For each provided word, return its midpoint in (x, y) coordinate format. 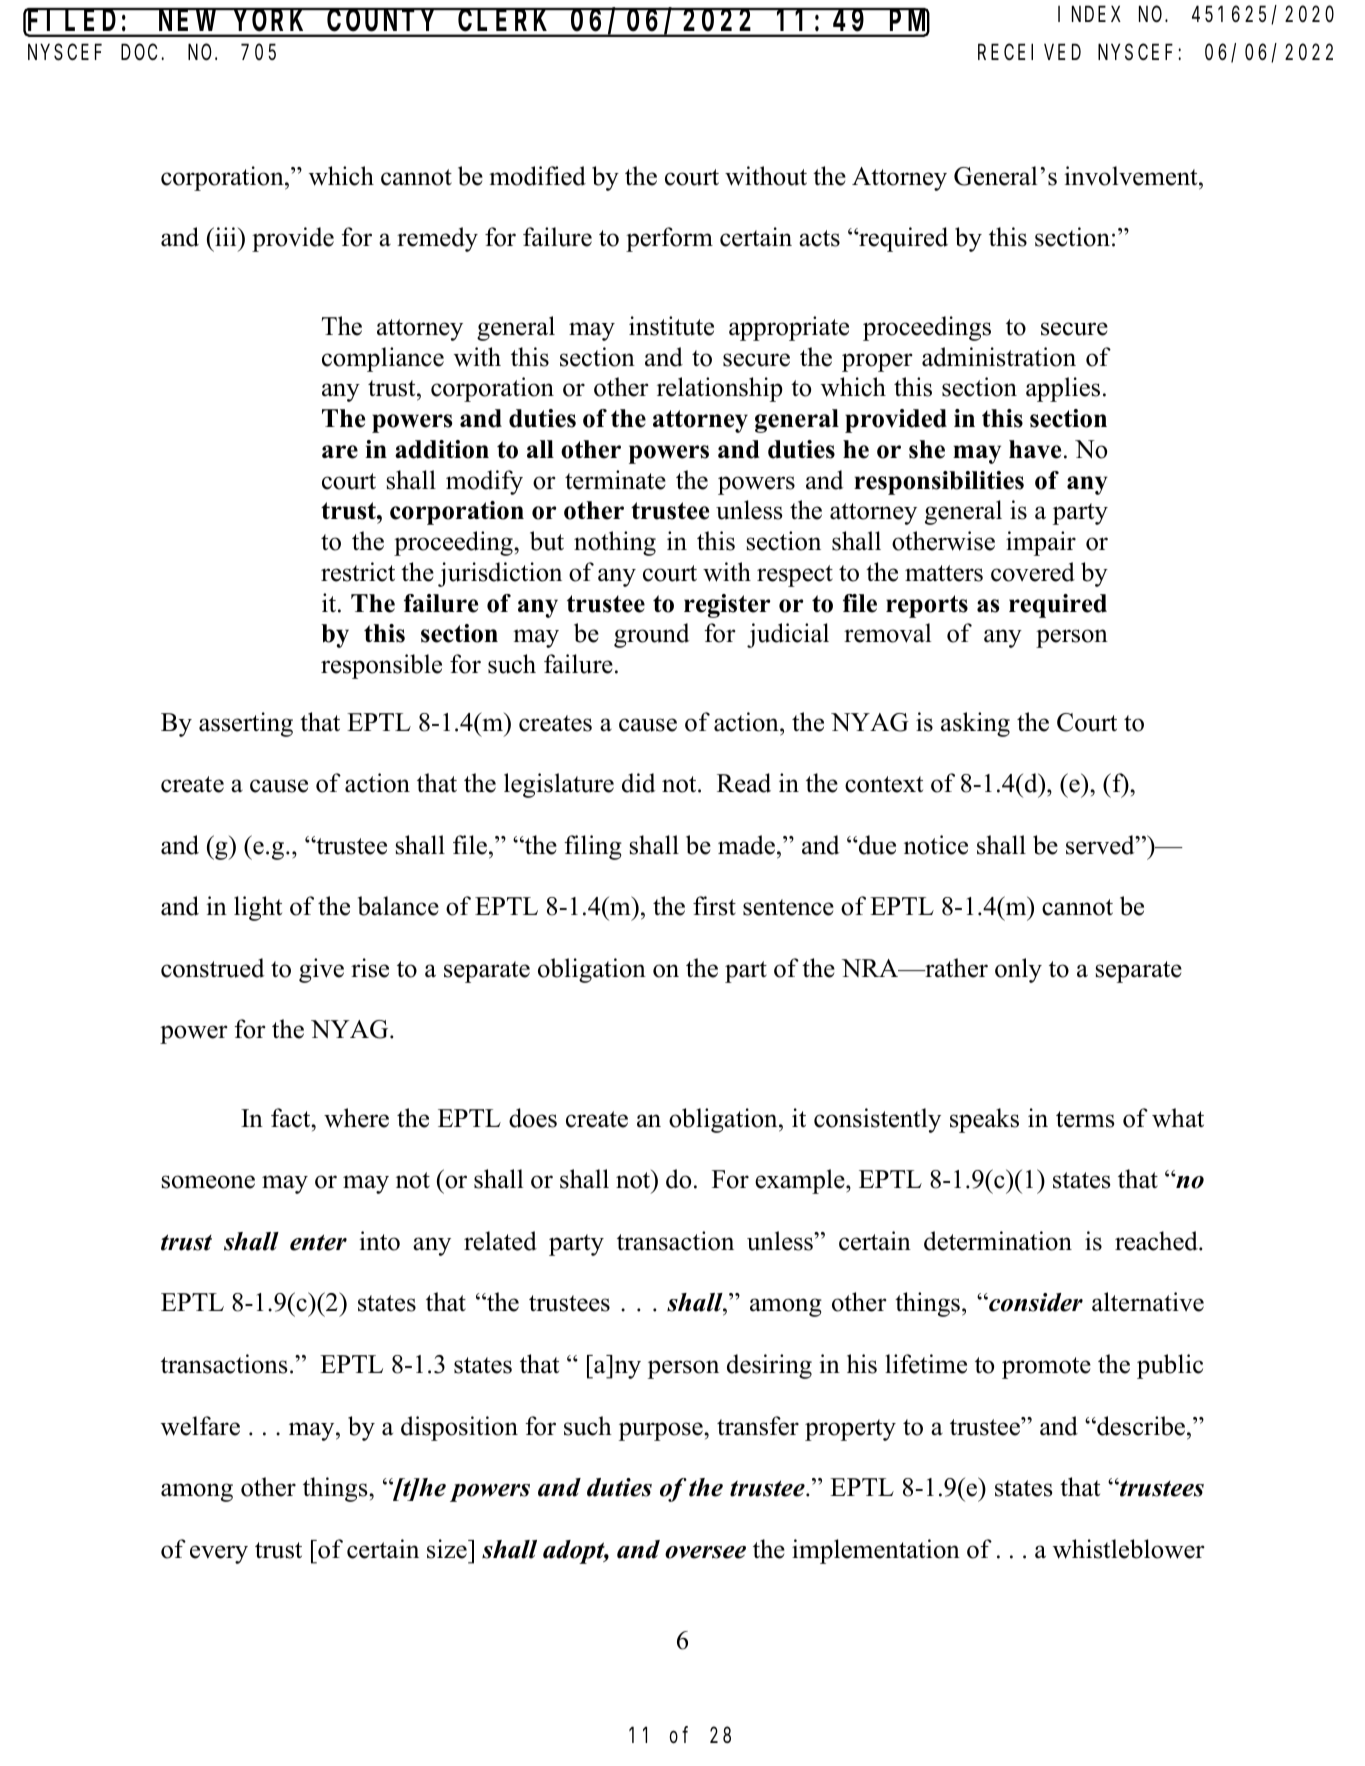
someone (208, 1182)
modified (537, 176)
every (219, 1554)
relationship (720, 389)
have (1035, 449)
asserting (246, 724)
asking (975, 724)
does (533, 1118)
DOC (141, 52)
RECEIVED (1029, 52)
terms (1085, 1119)
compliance (383, 359)
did (639, 783)
